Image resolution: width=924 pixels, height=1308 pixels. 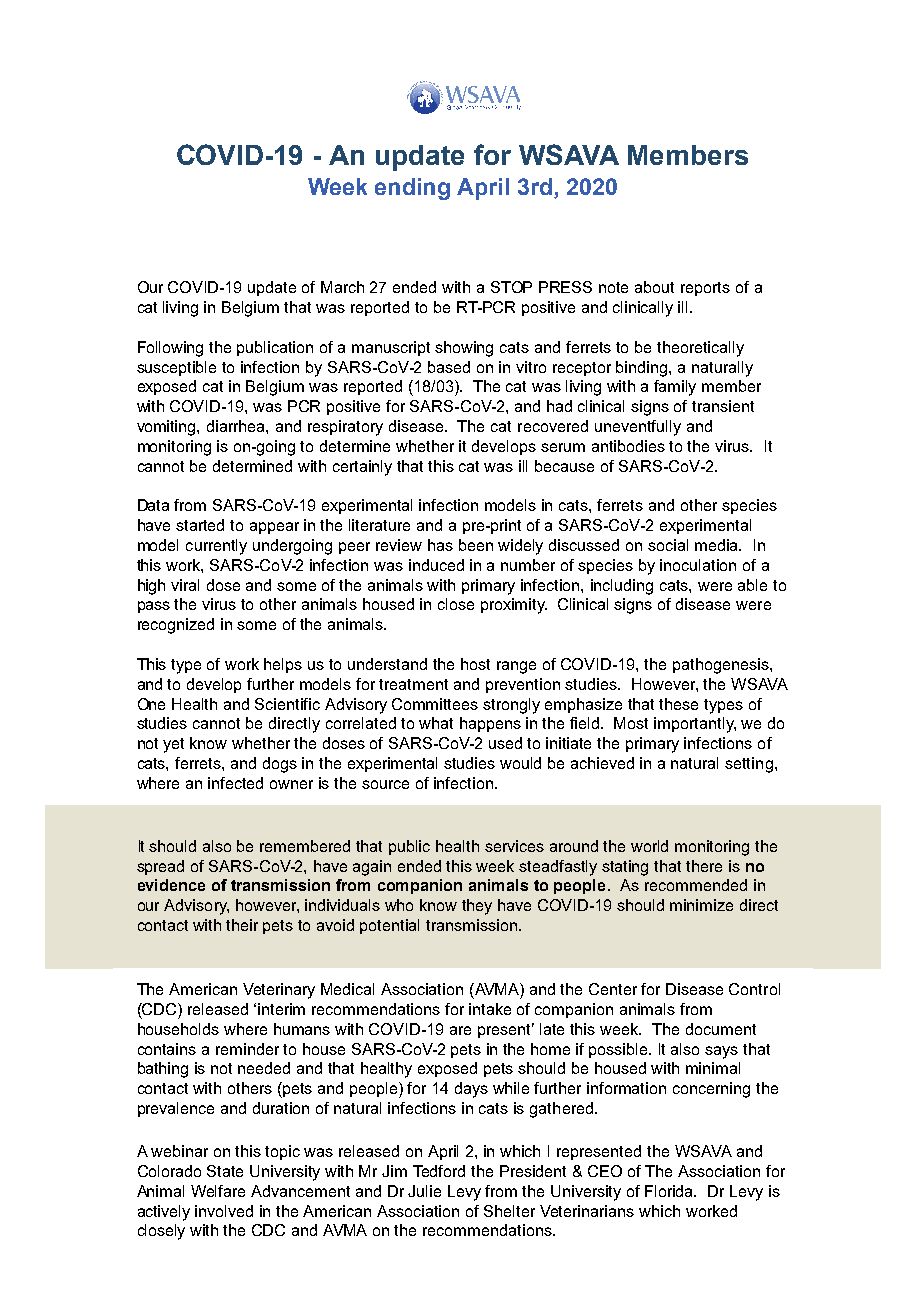 What do you see at coordinates (670, 1191) in the screenshot?
I see `Florida` at bounding box center [670, 1191].
